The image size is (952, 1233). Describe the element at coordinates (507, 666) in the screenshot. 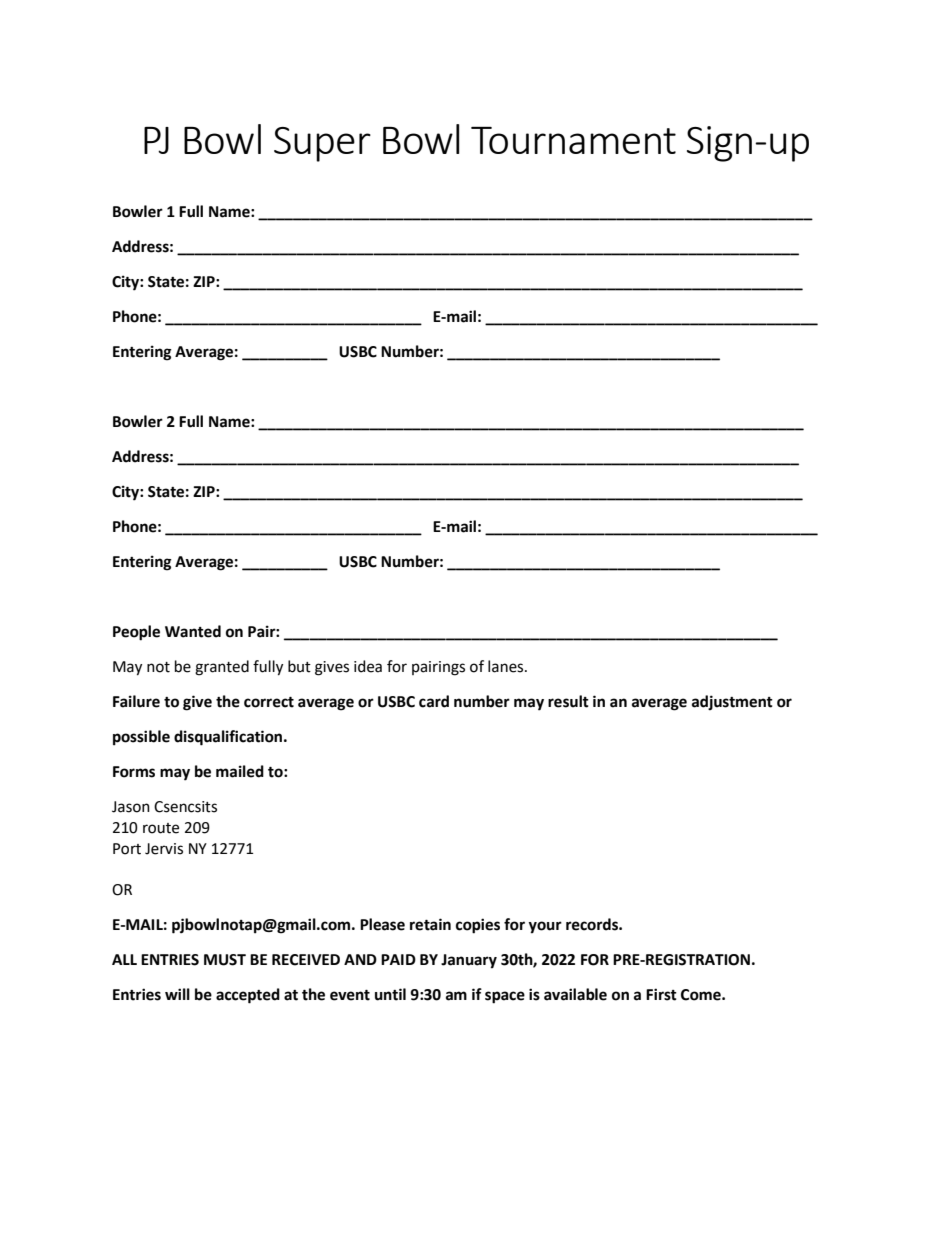

I see `lanes` at that location.
